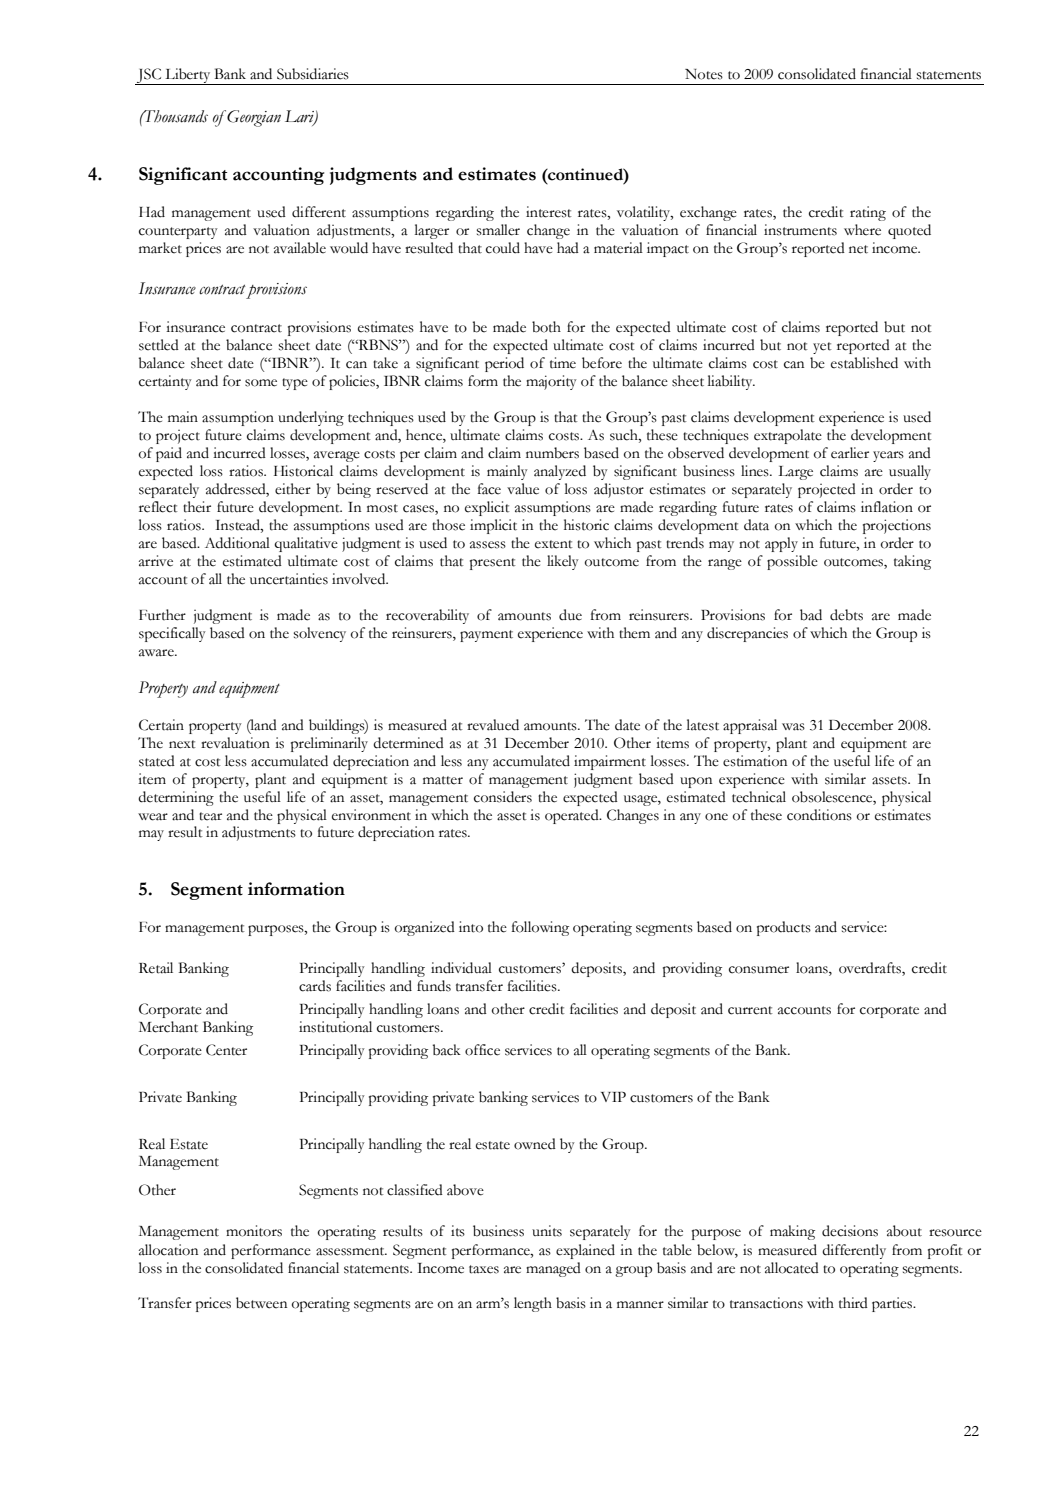 This screenshot has width=1056, height=1495. I want to click on Georgian, so click(253, 118).
